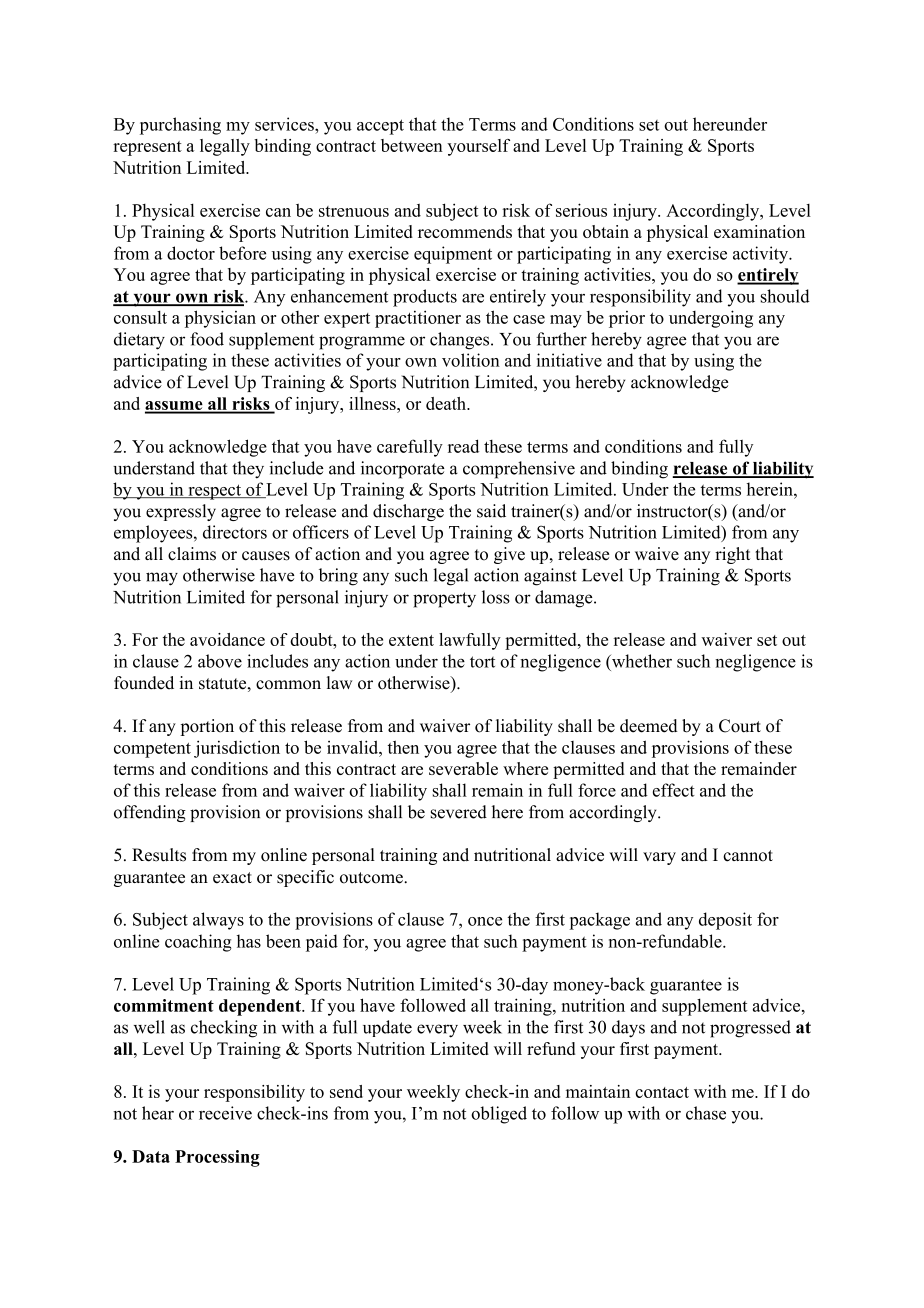  What do you see at coordinates (180, 126) in the screenshot?
I see `purchasing` at bounding box center [180, 126].
